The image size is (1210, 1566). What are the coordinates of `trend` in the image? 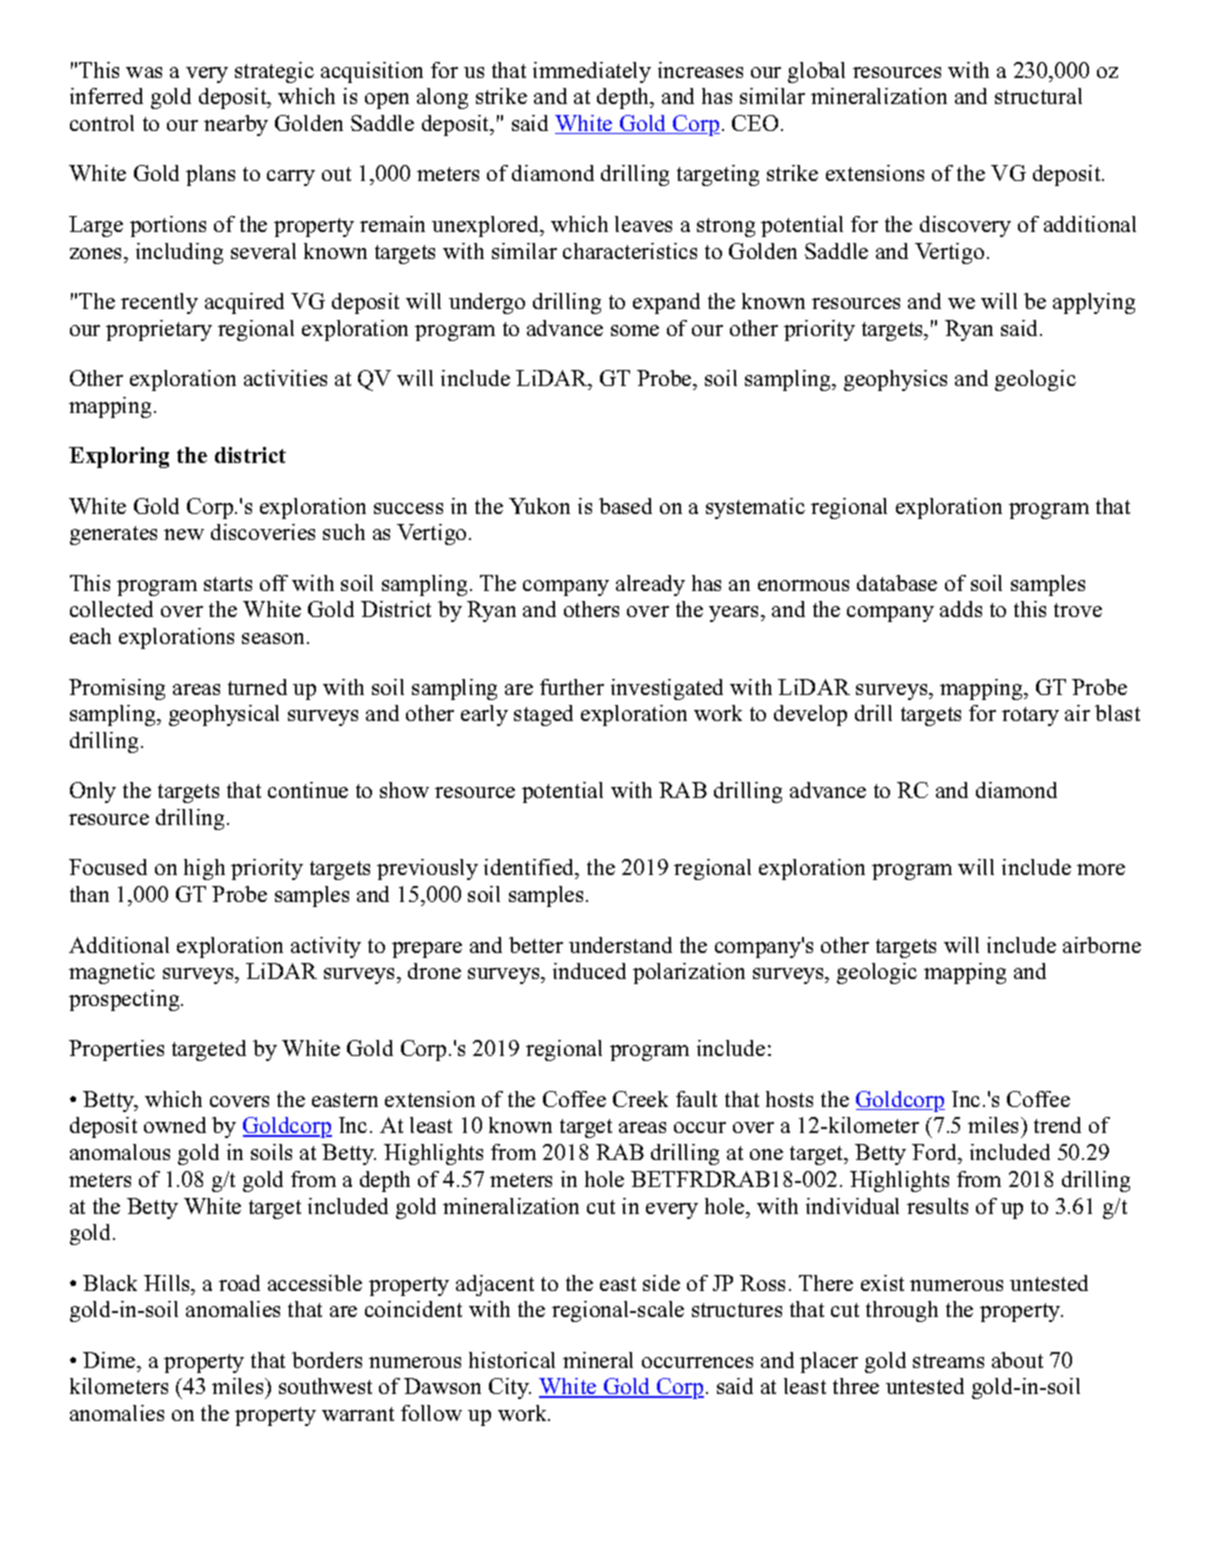 It's located at (1057, 1125).
